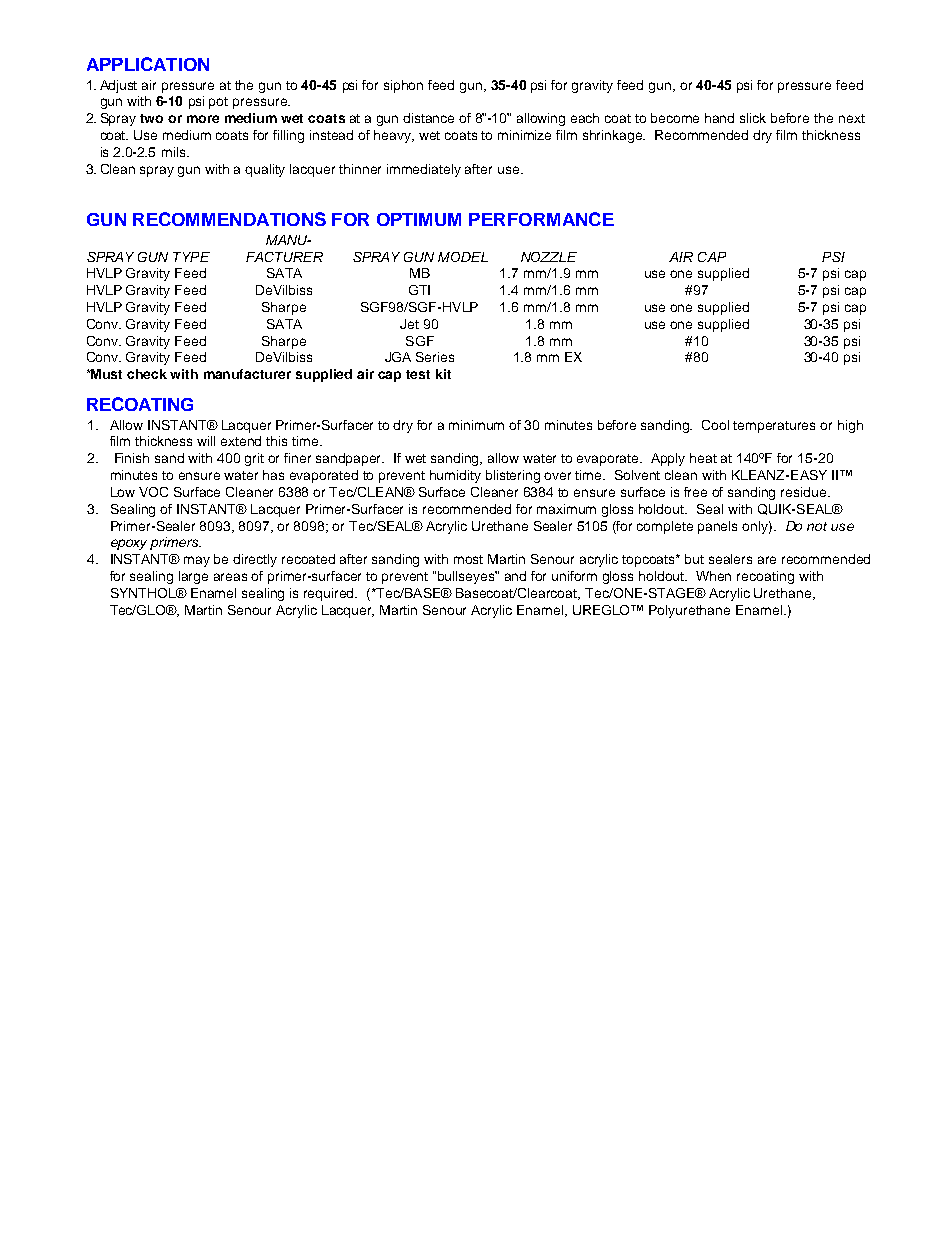  Describe the element at coordinates (774, 427) in the screenshot. I see `temperatures` at that location.
